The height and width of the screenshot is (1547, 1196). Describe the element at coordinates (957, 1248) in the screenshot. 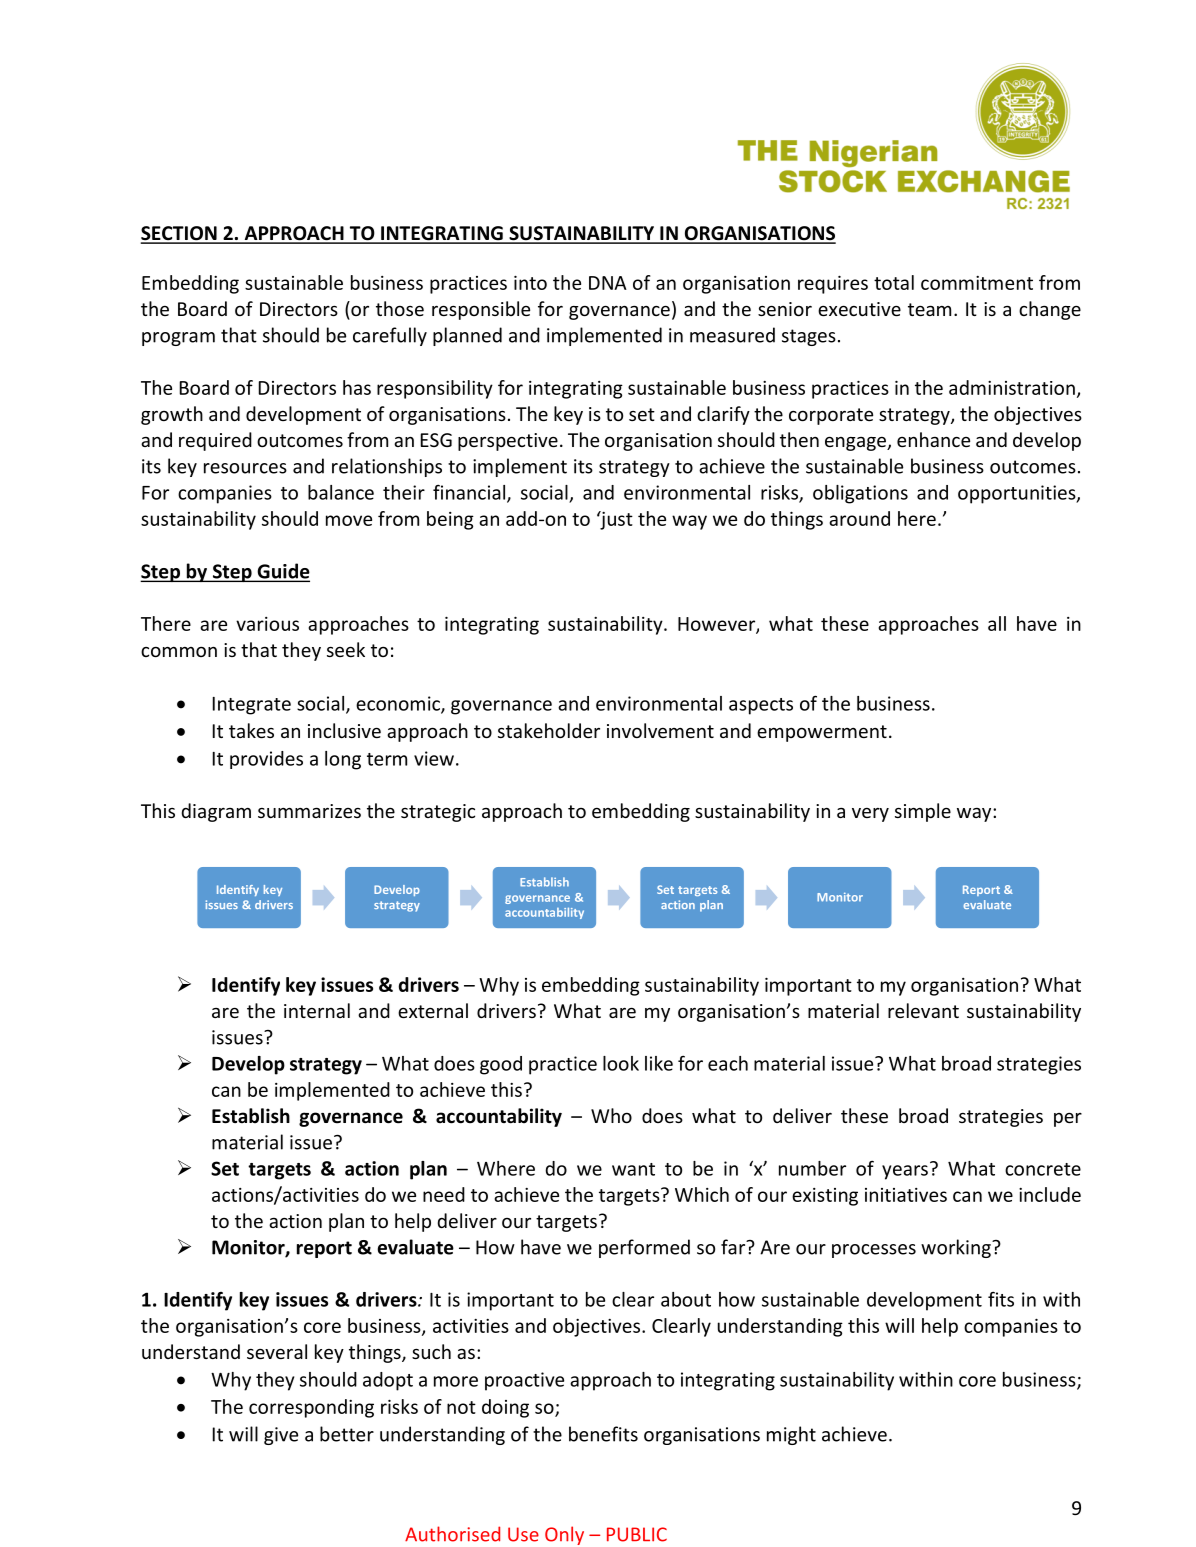

I see `working` at that location.
